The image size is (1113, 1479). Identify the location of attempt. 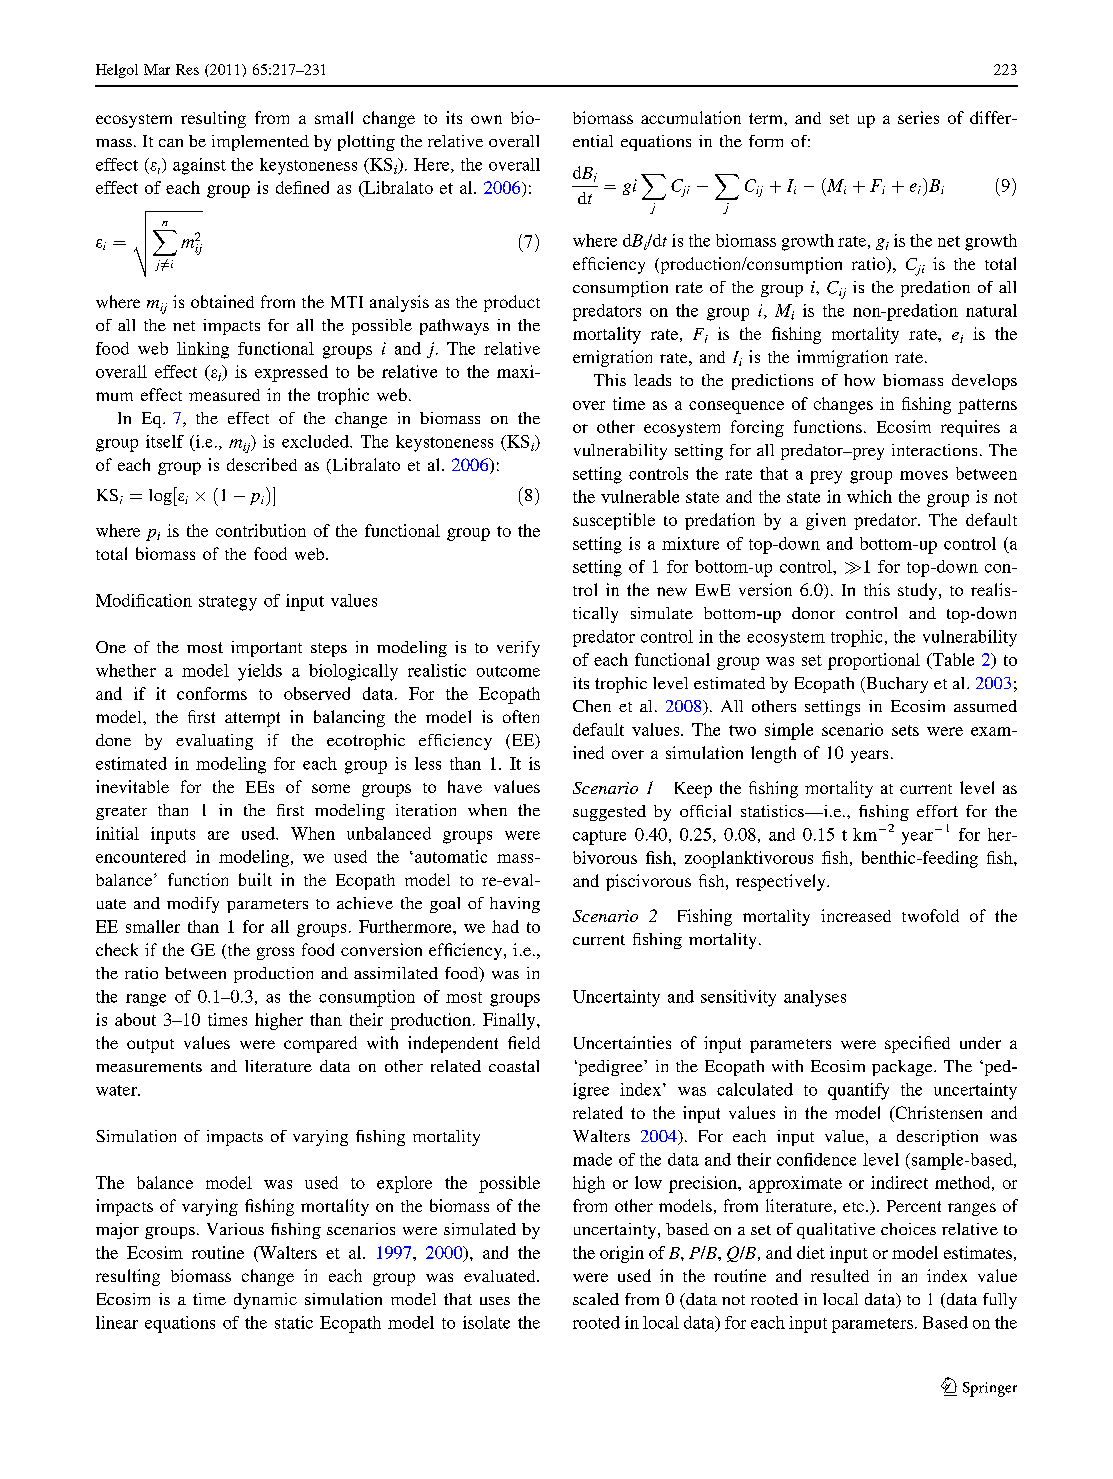
(252, 719).
